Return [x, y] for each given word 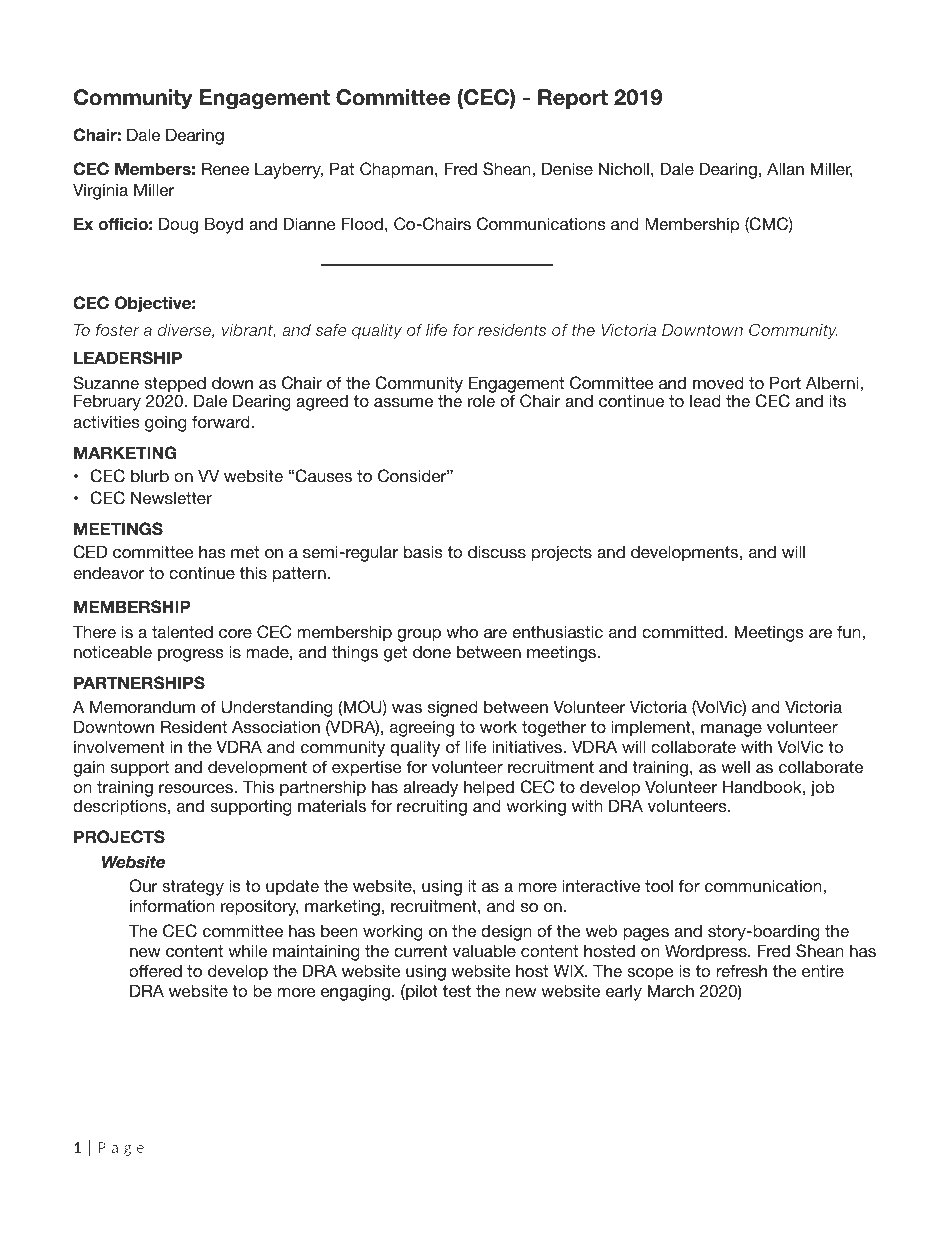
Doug [178, 225]
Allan [785, 168]
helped [489, 790]
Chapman [396, 170]
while [247, 950]
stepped [175, 385]
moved [718, 382]
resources [197, 788]
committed [682, 631]
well [735, 766]
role [481, 400]
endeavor [108, 573]
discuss [497, 551]
